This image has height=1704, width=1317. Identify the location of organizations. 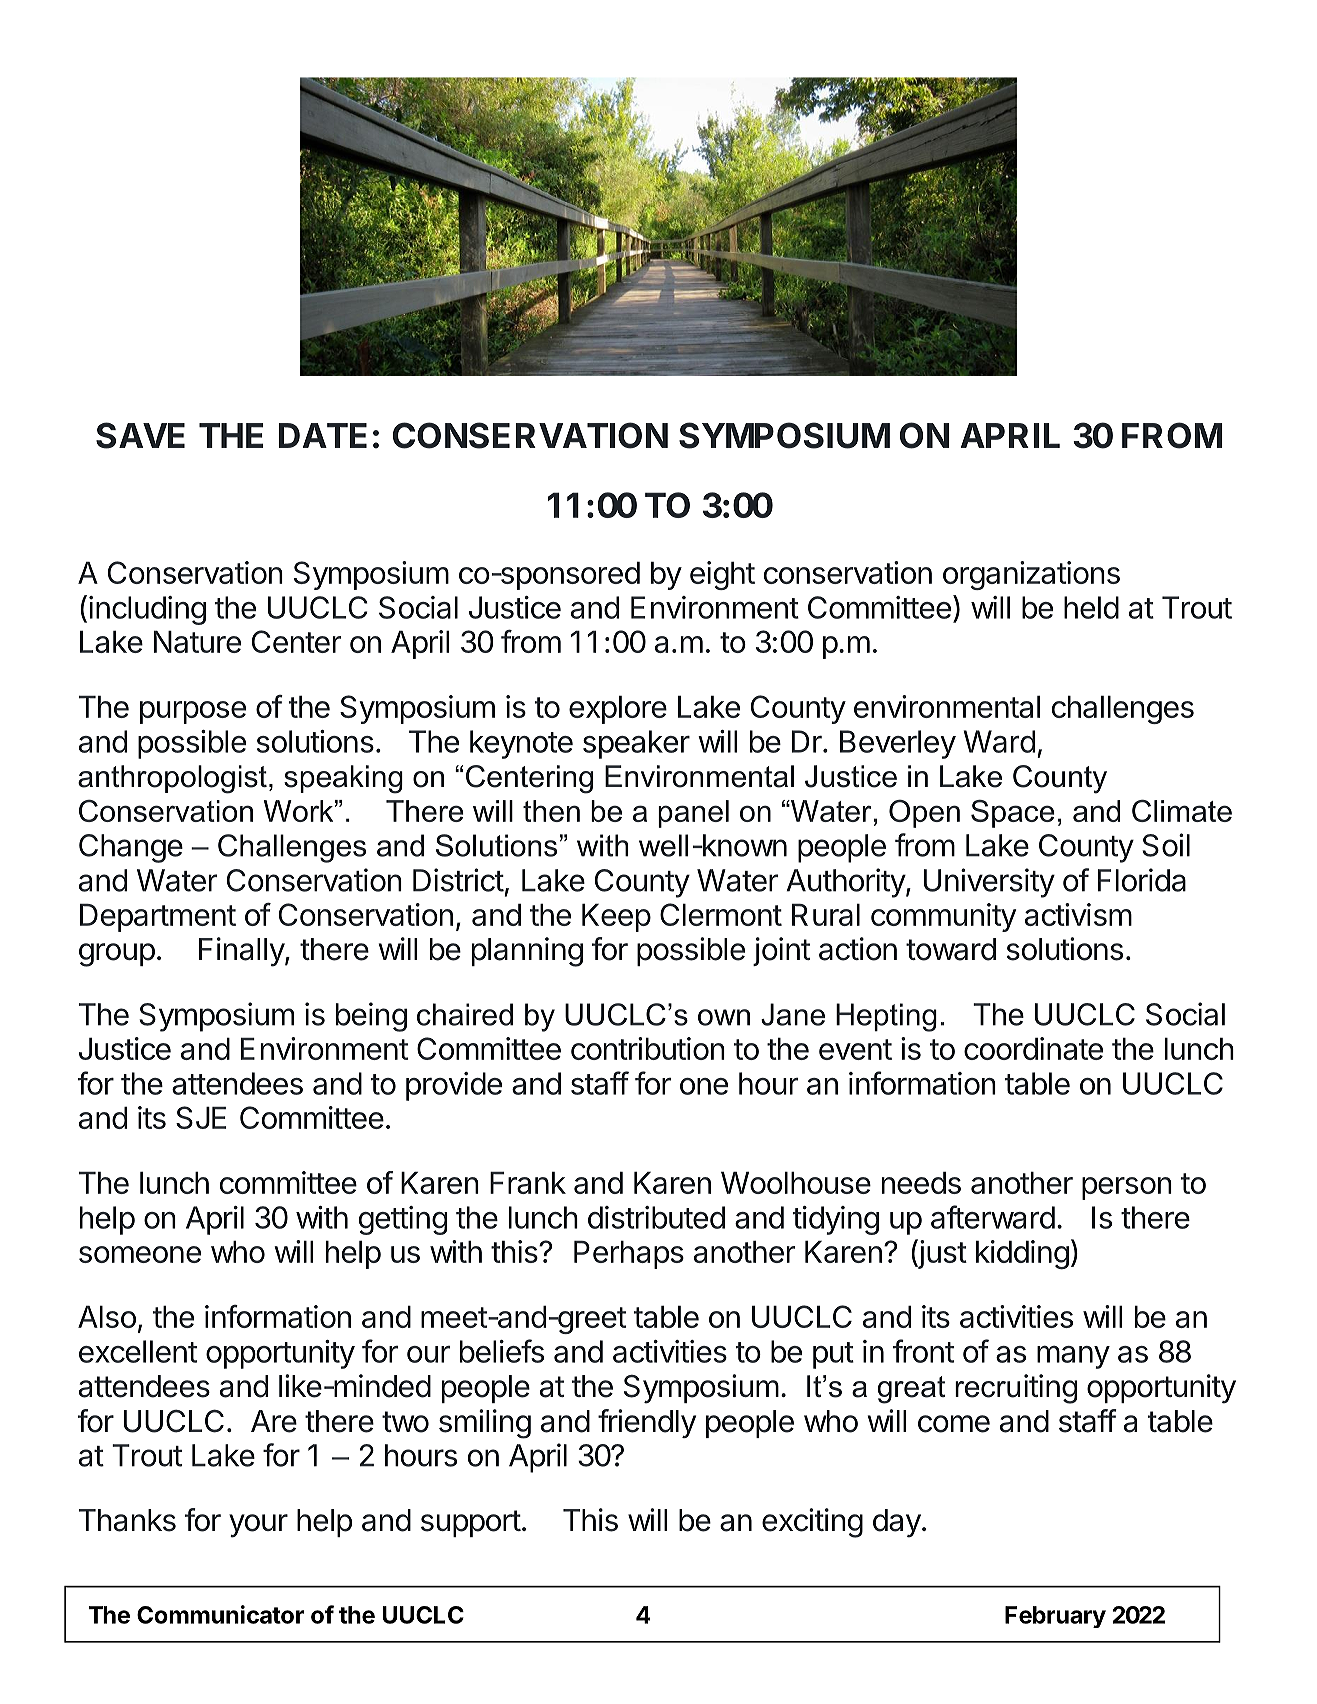
(1031, 575).
